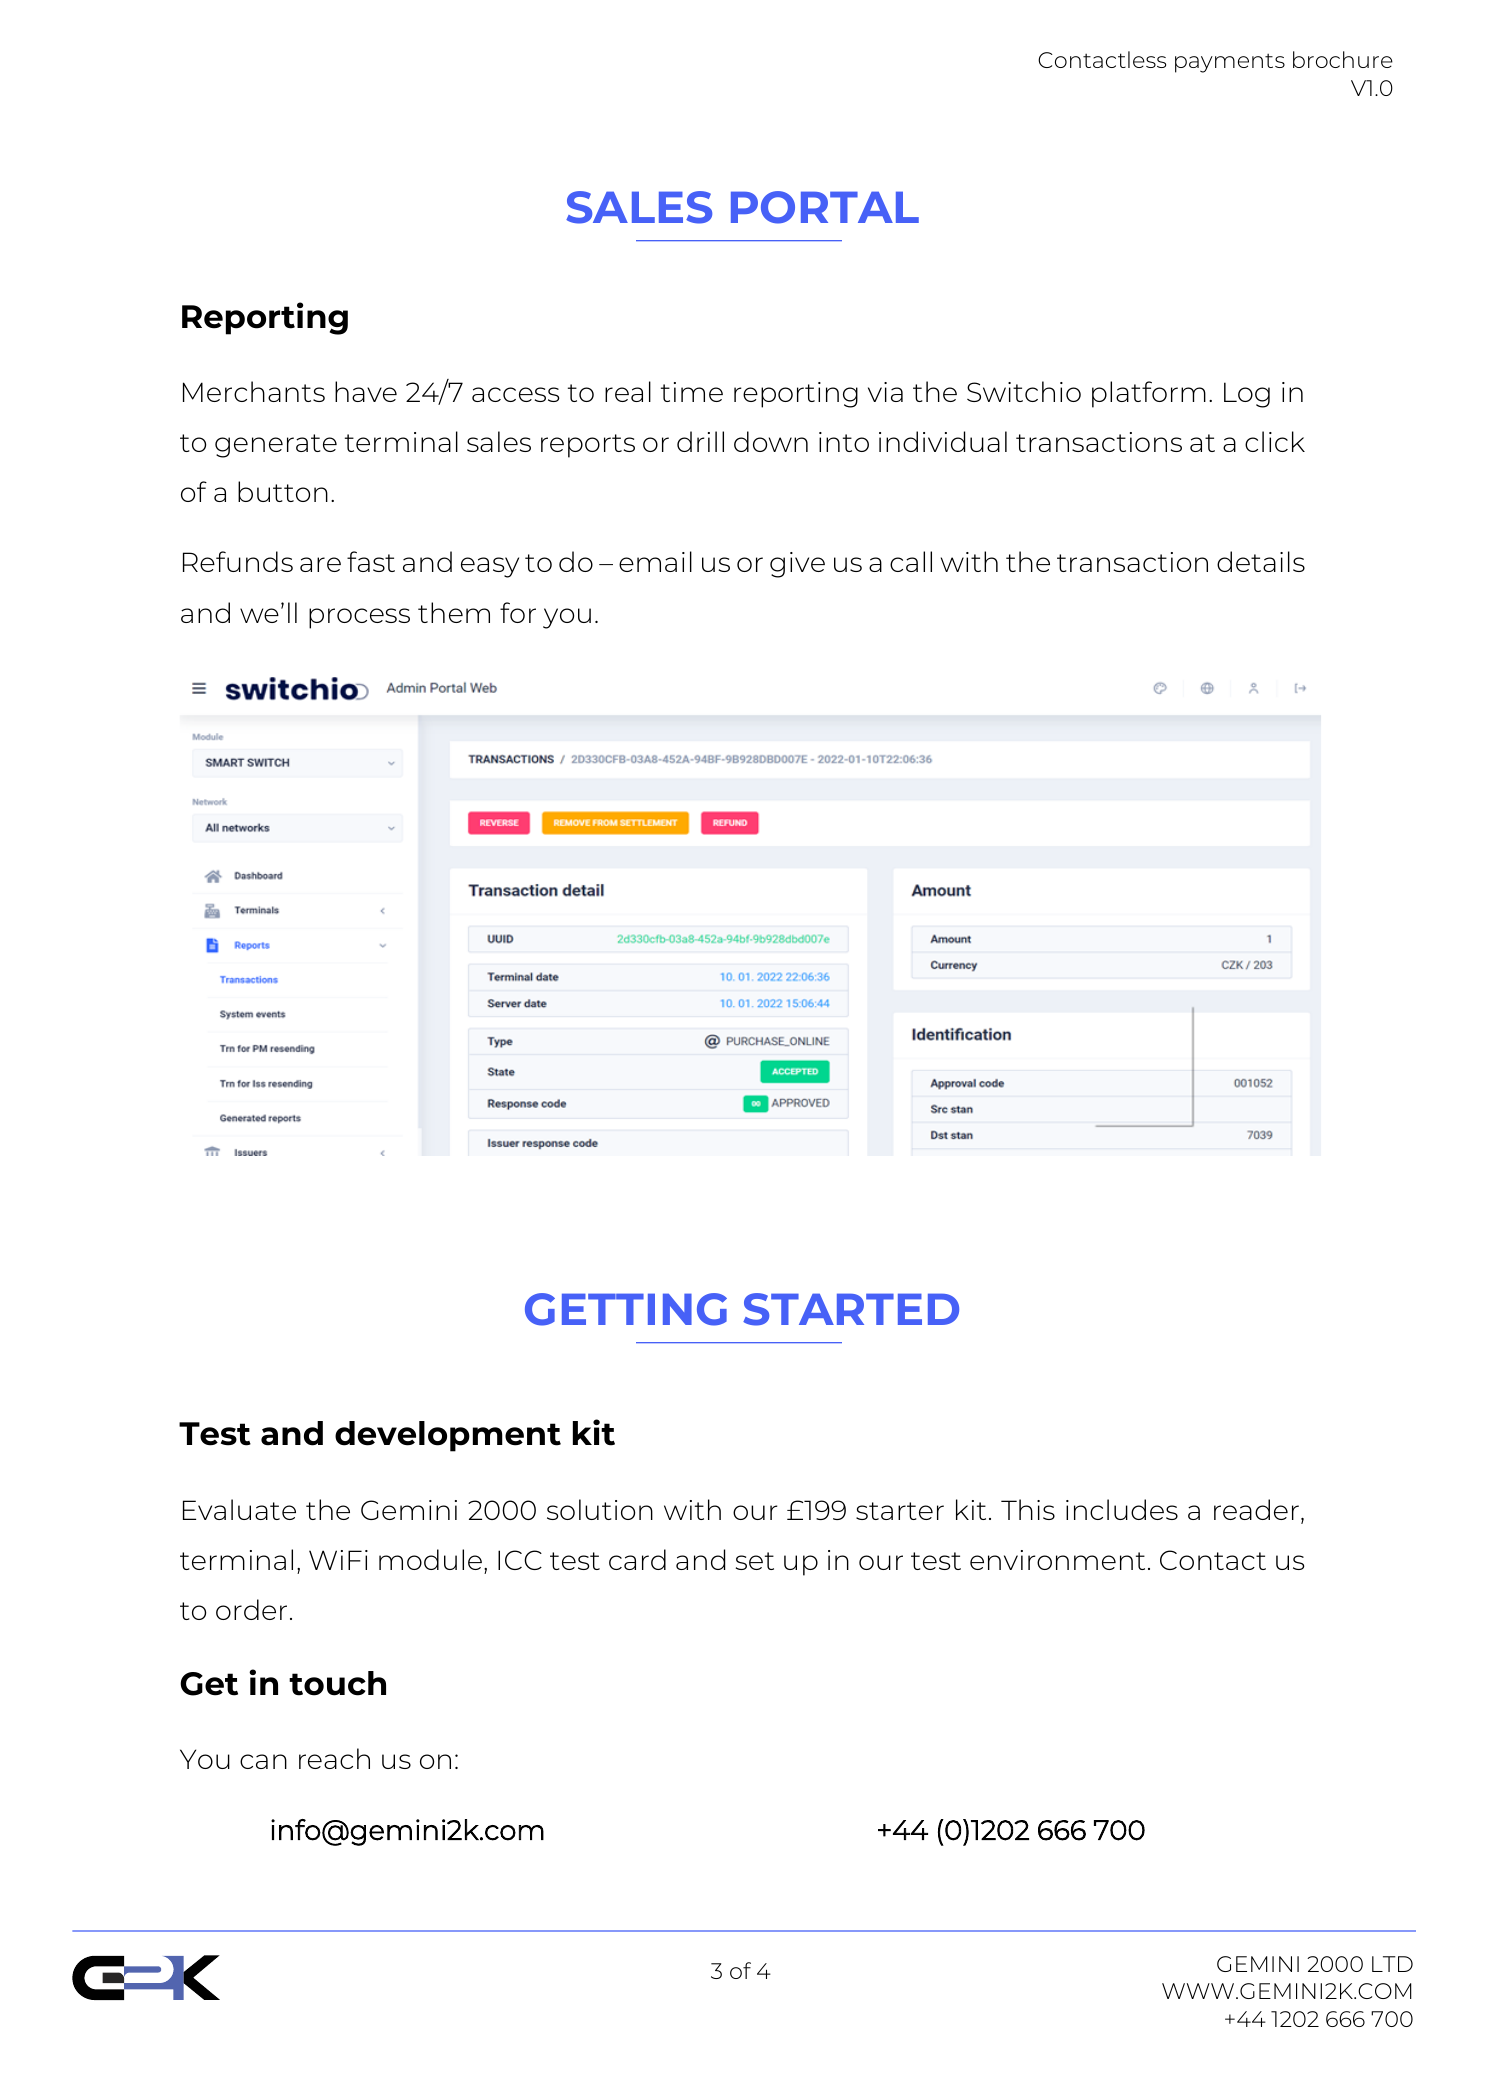  Describe the element at coordinates (1392, 1964) in the screenshot. I see `LTD` at that location.
